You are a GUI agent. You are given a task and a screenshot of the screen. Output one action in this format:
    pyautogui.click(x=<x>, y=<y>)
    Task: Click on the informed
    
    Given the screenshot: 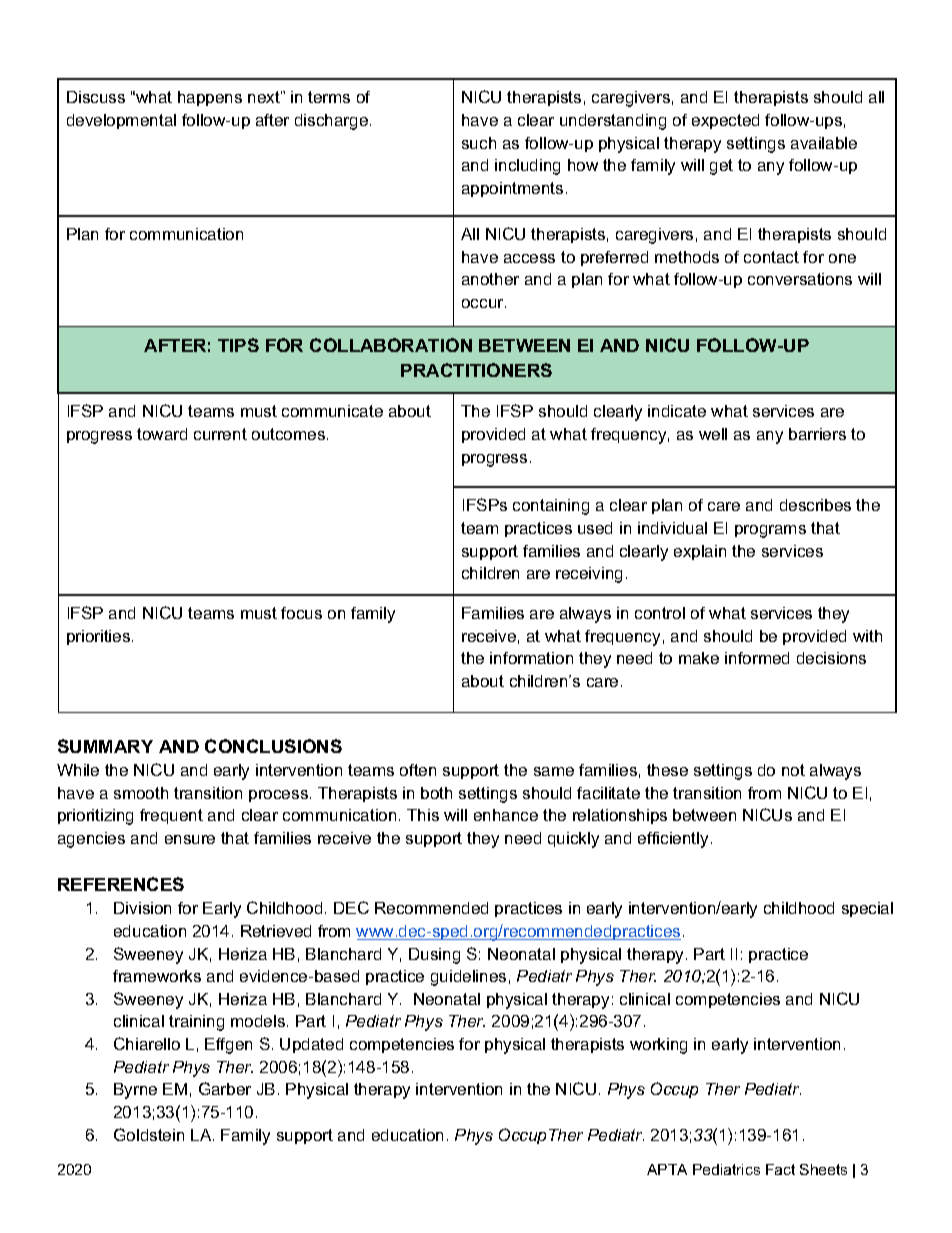 What is the action you would take?
    pyautogui.click(x=757, y=658)
